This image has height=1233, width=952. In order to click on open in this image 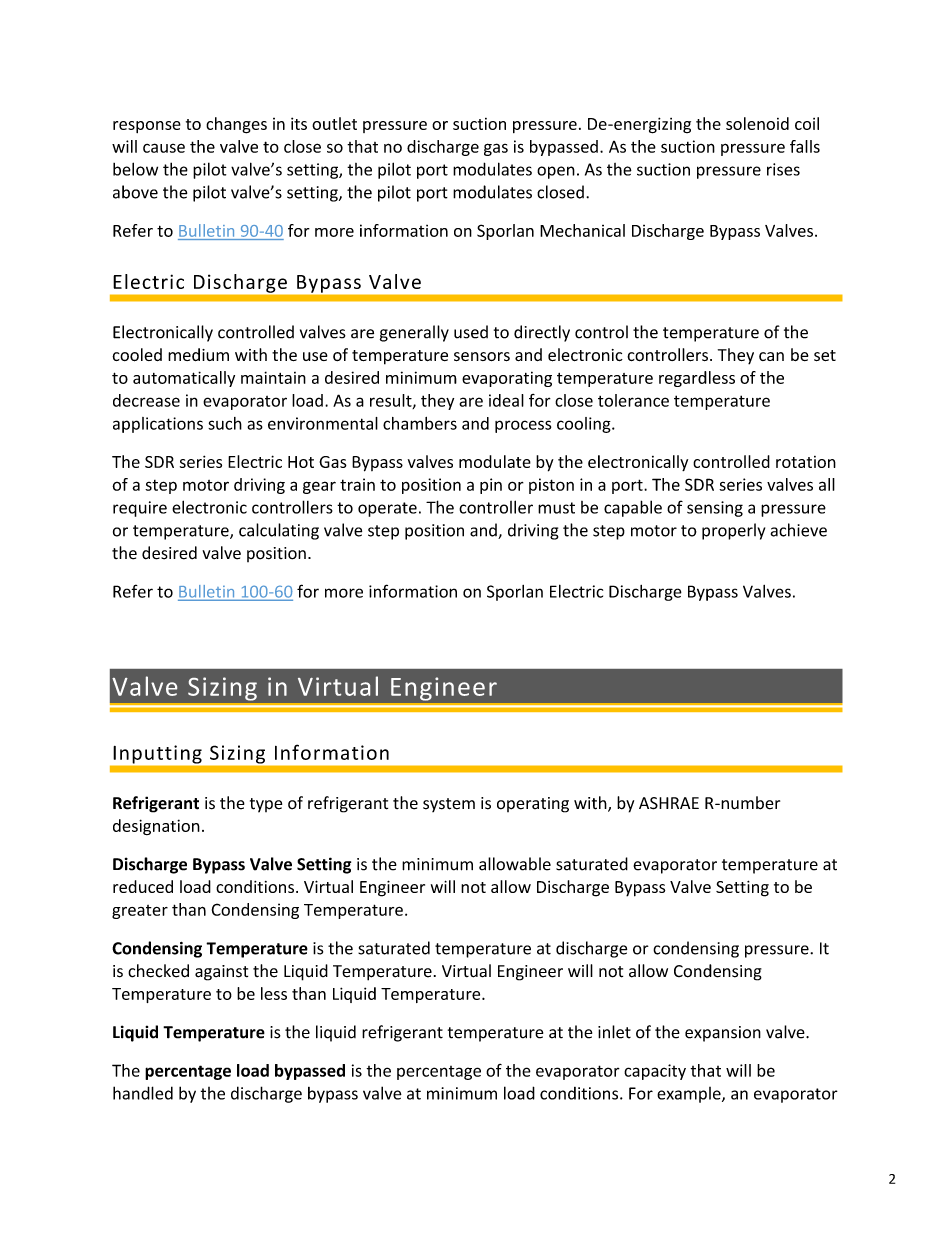, I will do `click(556, 172)`.
